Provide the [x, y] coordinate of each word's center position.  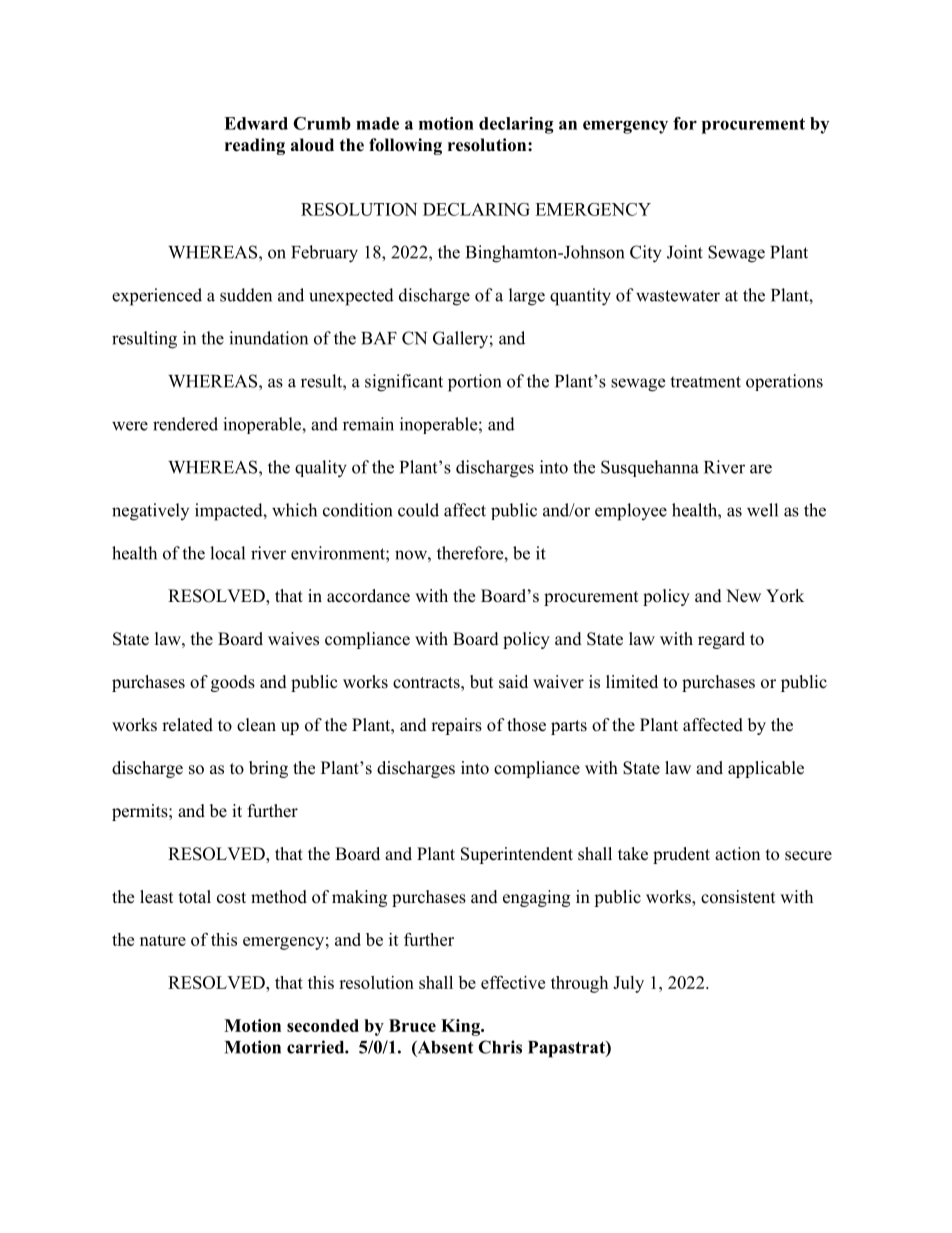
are [761, 469]
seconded [323, 1025]
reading [255, 146]
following [405, 146]
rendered [185, 424]
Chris [500, 1047]
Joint [685, 252]
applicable [766, 769]
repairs [456, 726]
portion [474, 383]
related [187, 725]
